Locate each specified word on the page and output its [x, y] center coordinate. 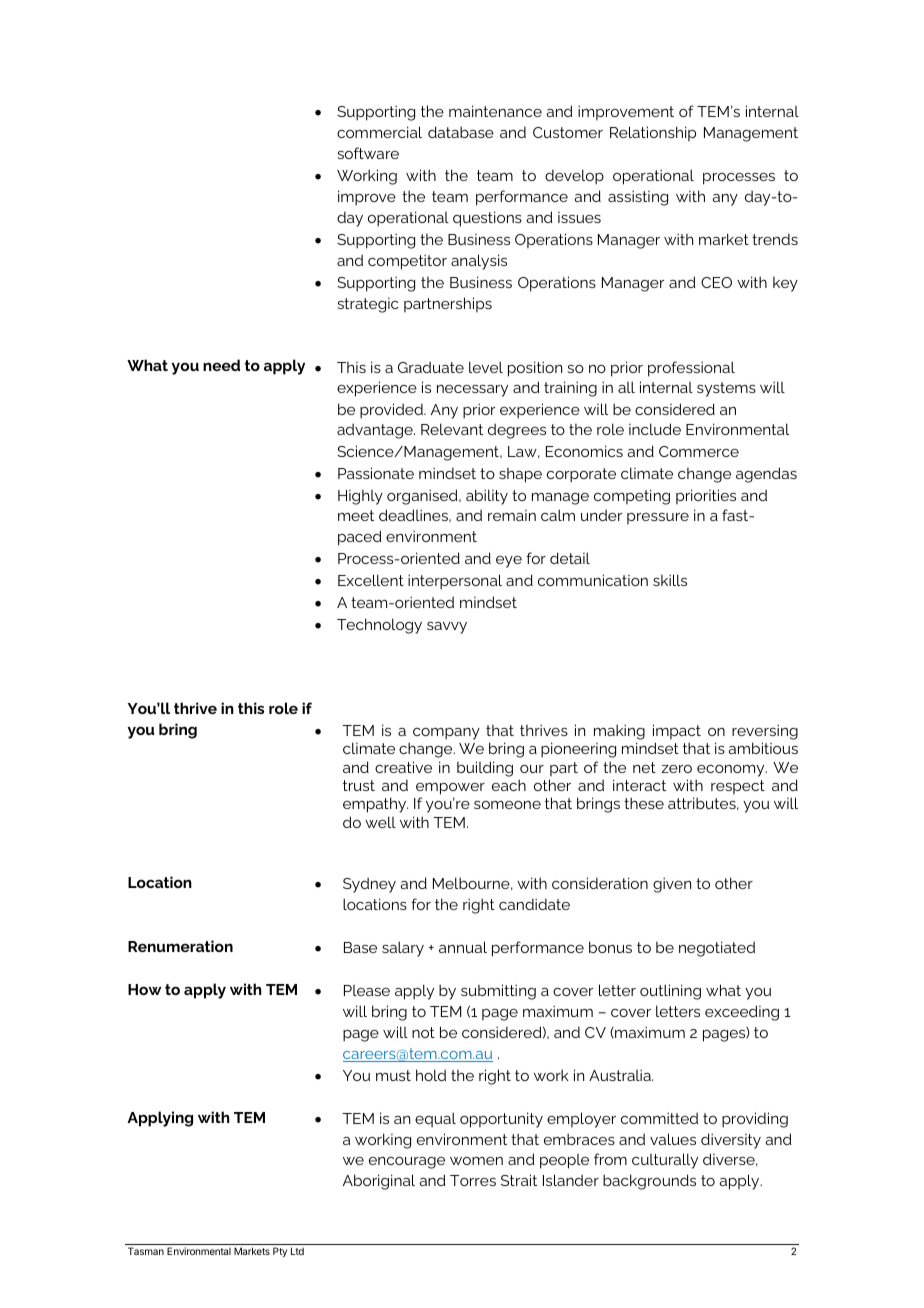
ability [487, 497]
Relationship [653, 133]
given [672, 885]
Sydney [369, 885]
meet [356, 515]
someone [507, 805]
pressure [658, 518]
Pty [280, 1252]
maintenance [495, 111]
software [368, 153]
